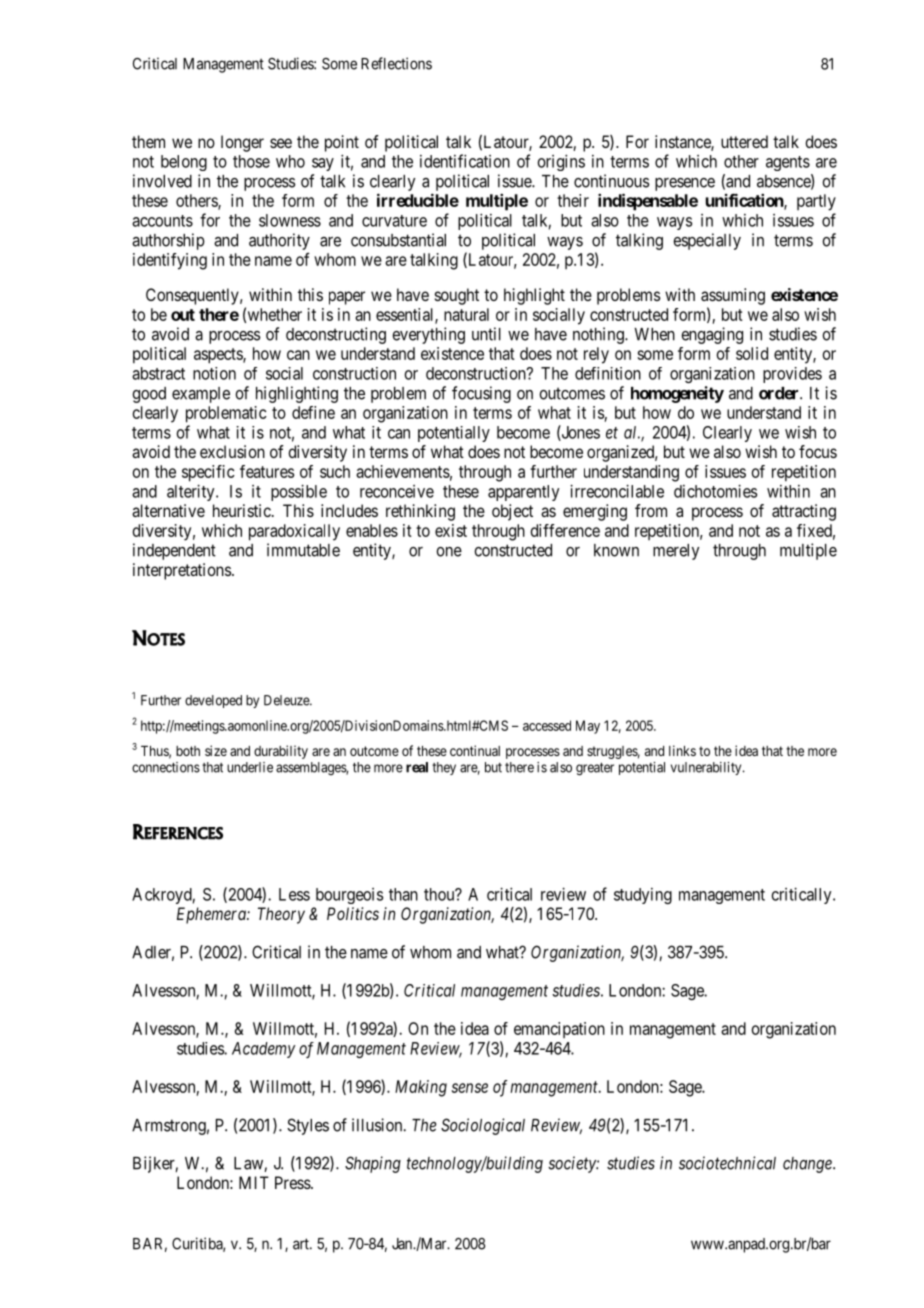 This page has width=924, height=1308. I want to click on longer, so click(242, 143).
